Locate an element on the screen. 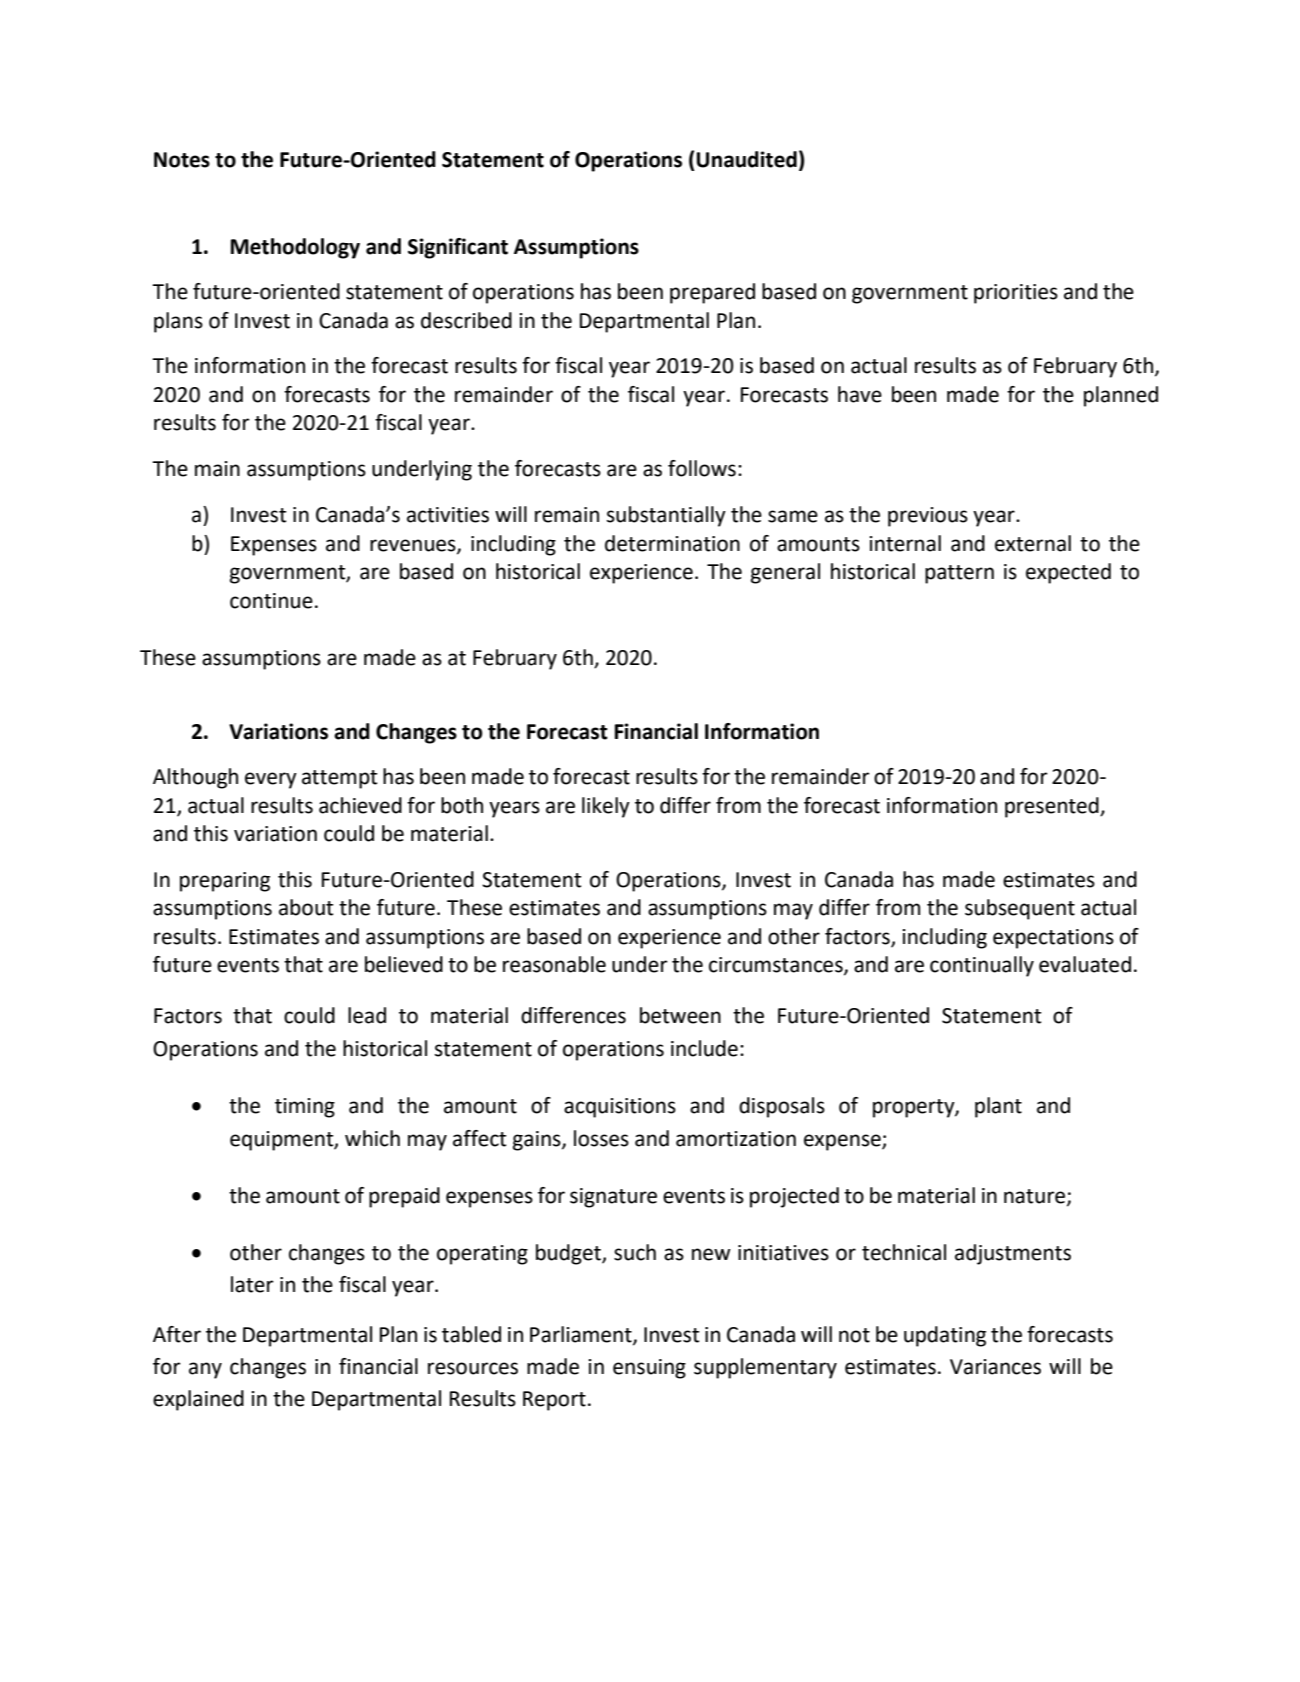  have is located at coordinates (860, 394).
